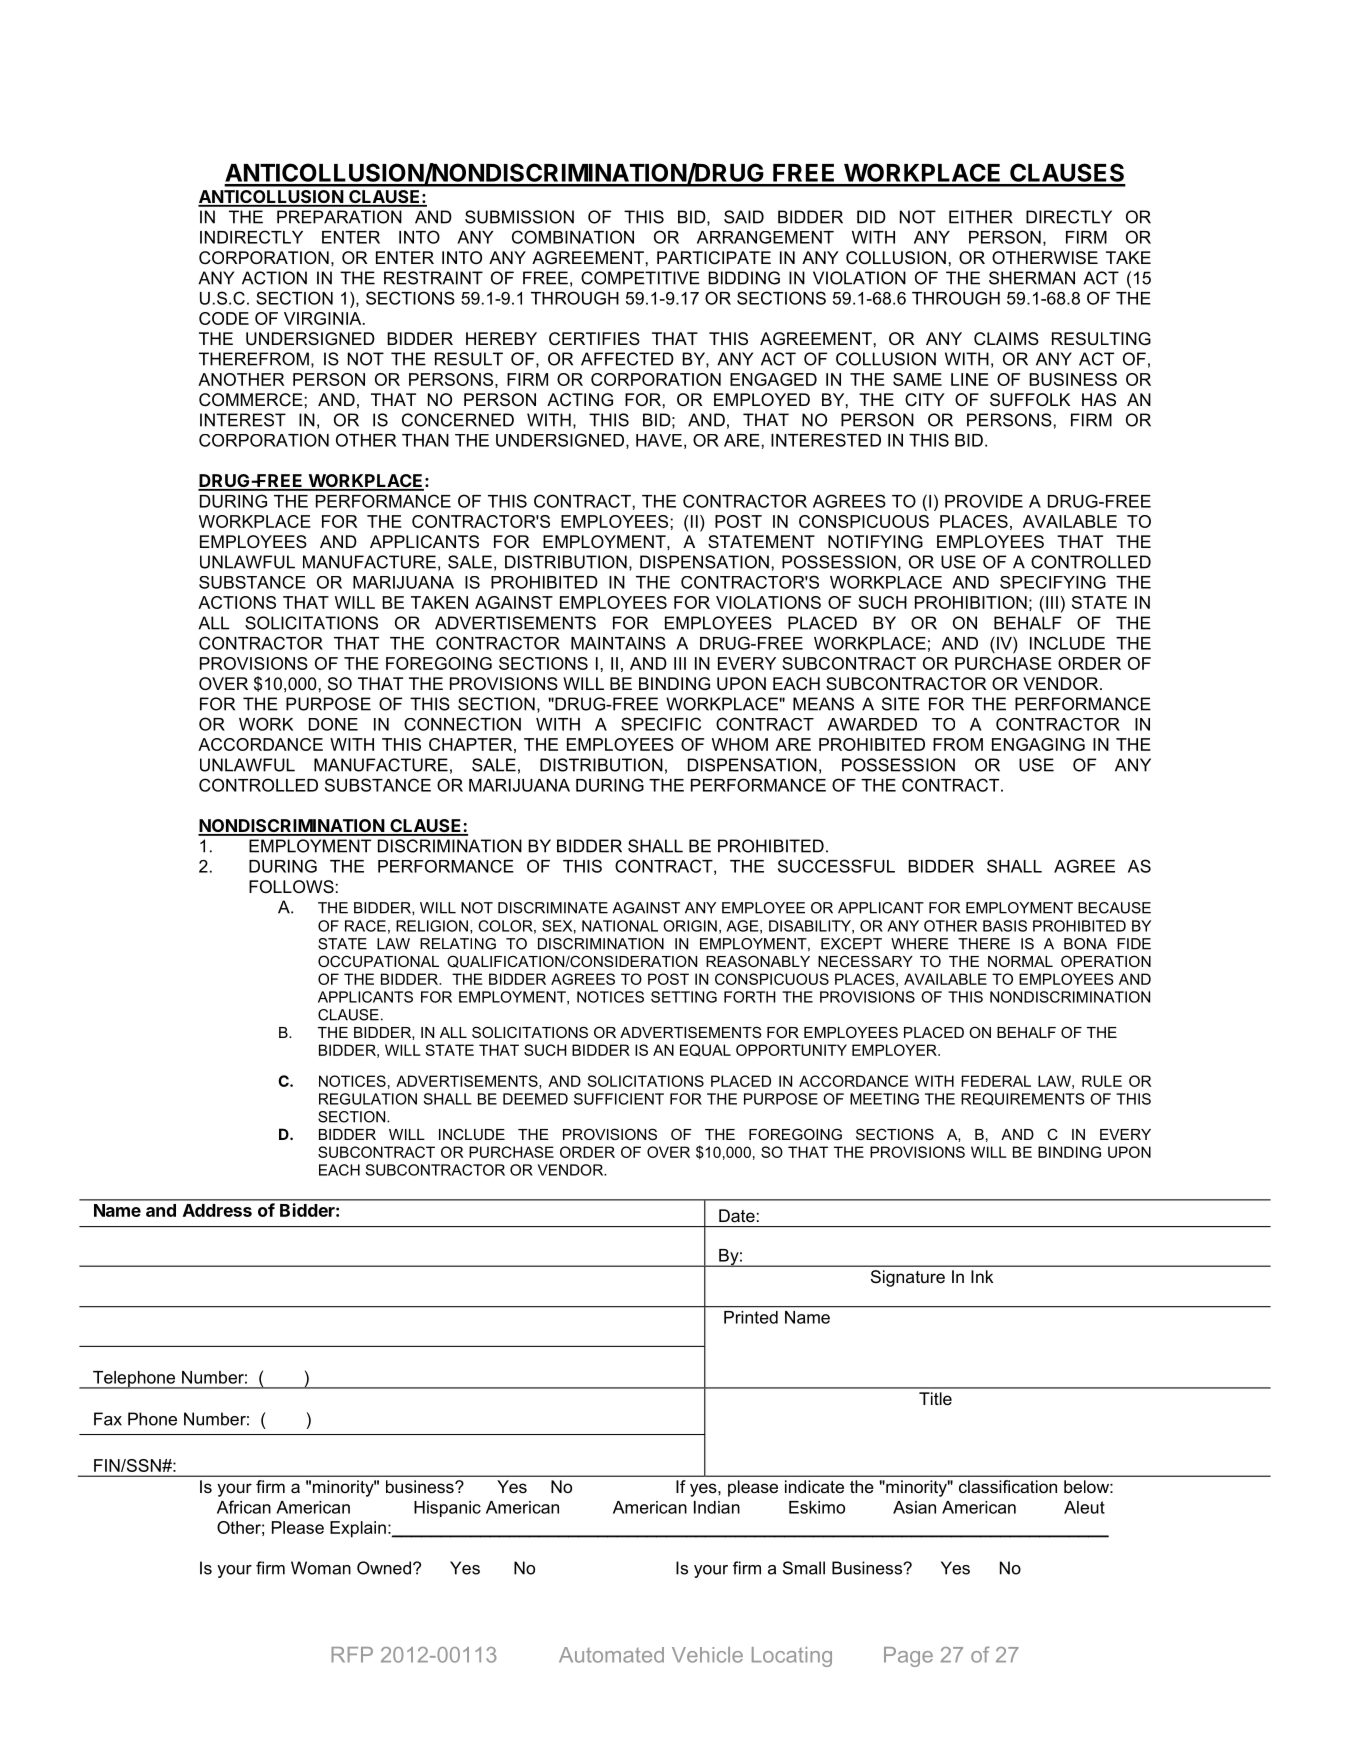  Describe the element at coordinates (217, 1210) in the image. I see `Address` at that location.
